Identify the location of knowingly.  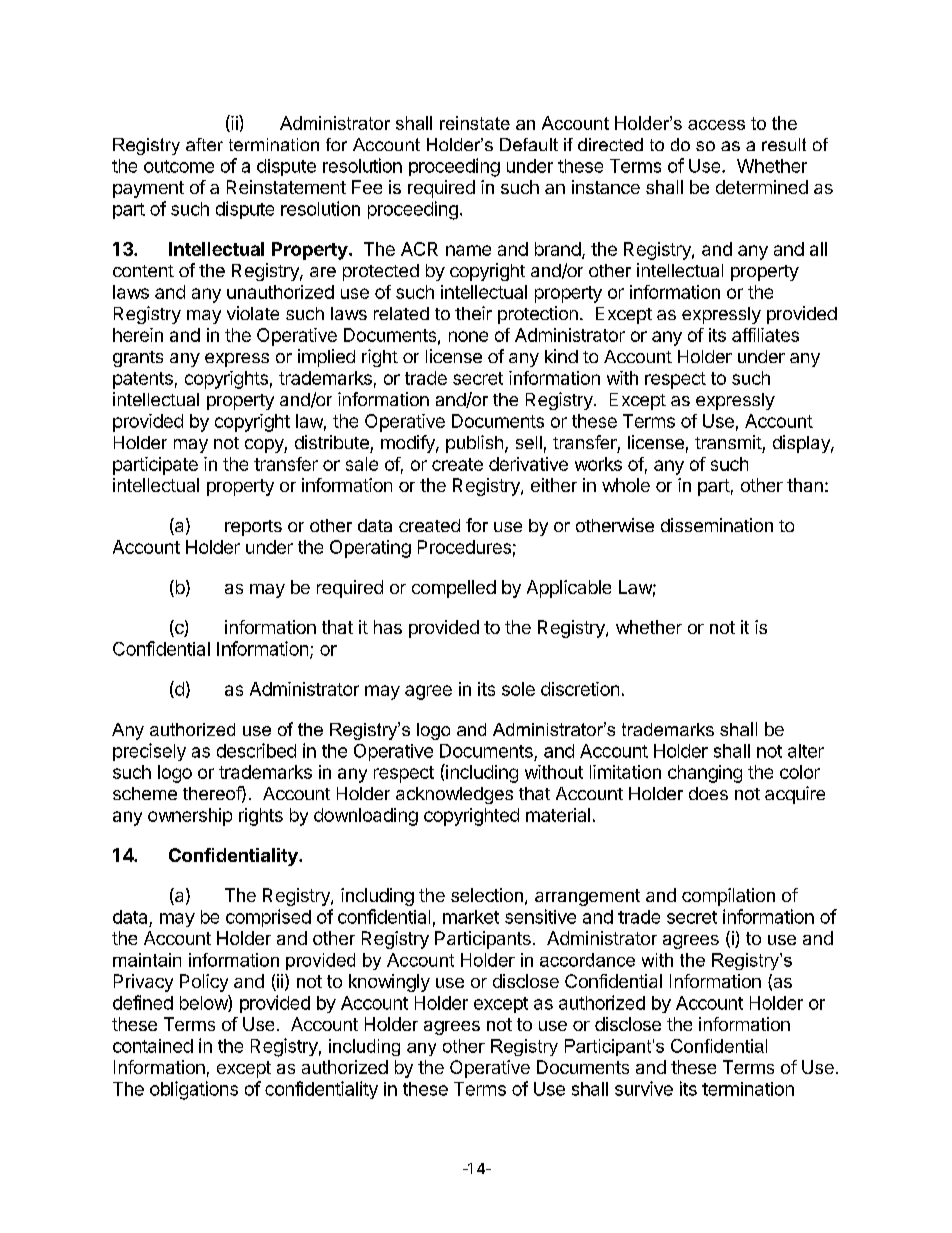
(389, 983).
